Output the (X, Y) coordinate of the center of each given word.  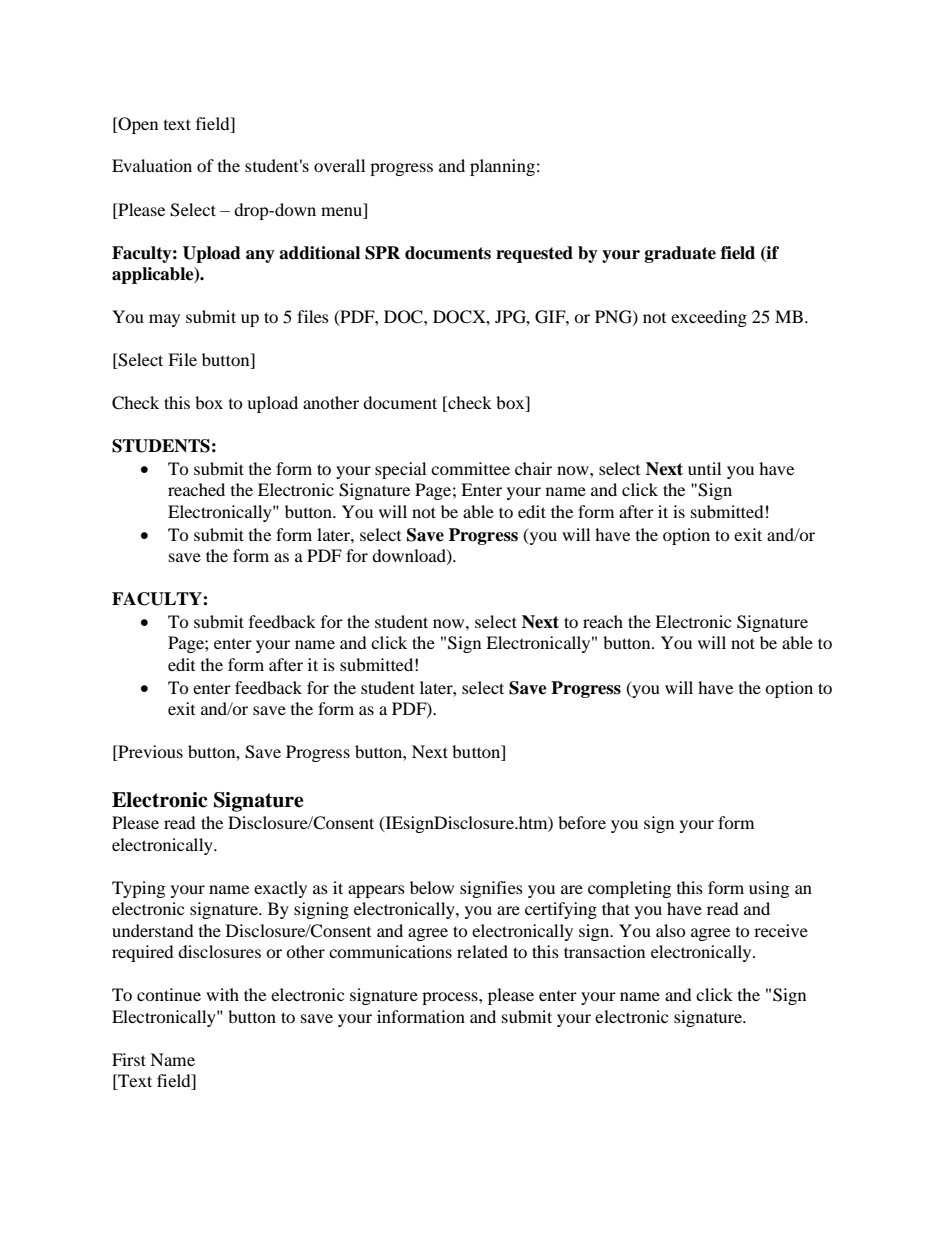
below (432, 887)
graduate (680, 254)
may (164, 320)
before (582, 822)
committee (470, 468)
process (451, 998)
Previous (149, 753)
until (704, 468)
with (222, 994)
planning (502, 167)
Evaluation (152, 165)
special (400, 470)
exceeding (709, 318)
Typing (138, 889)
